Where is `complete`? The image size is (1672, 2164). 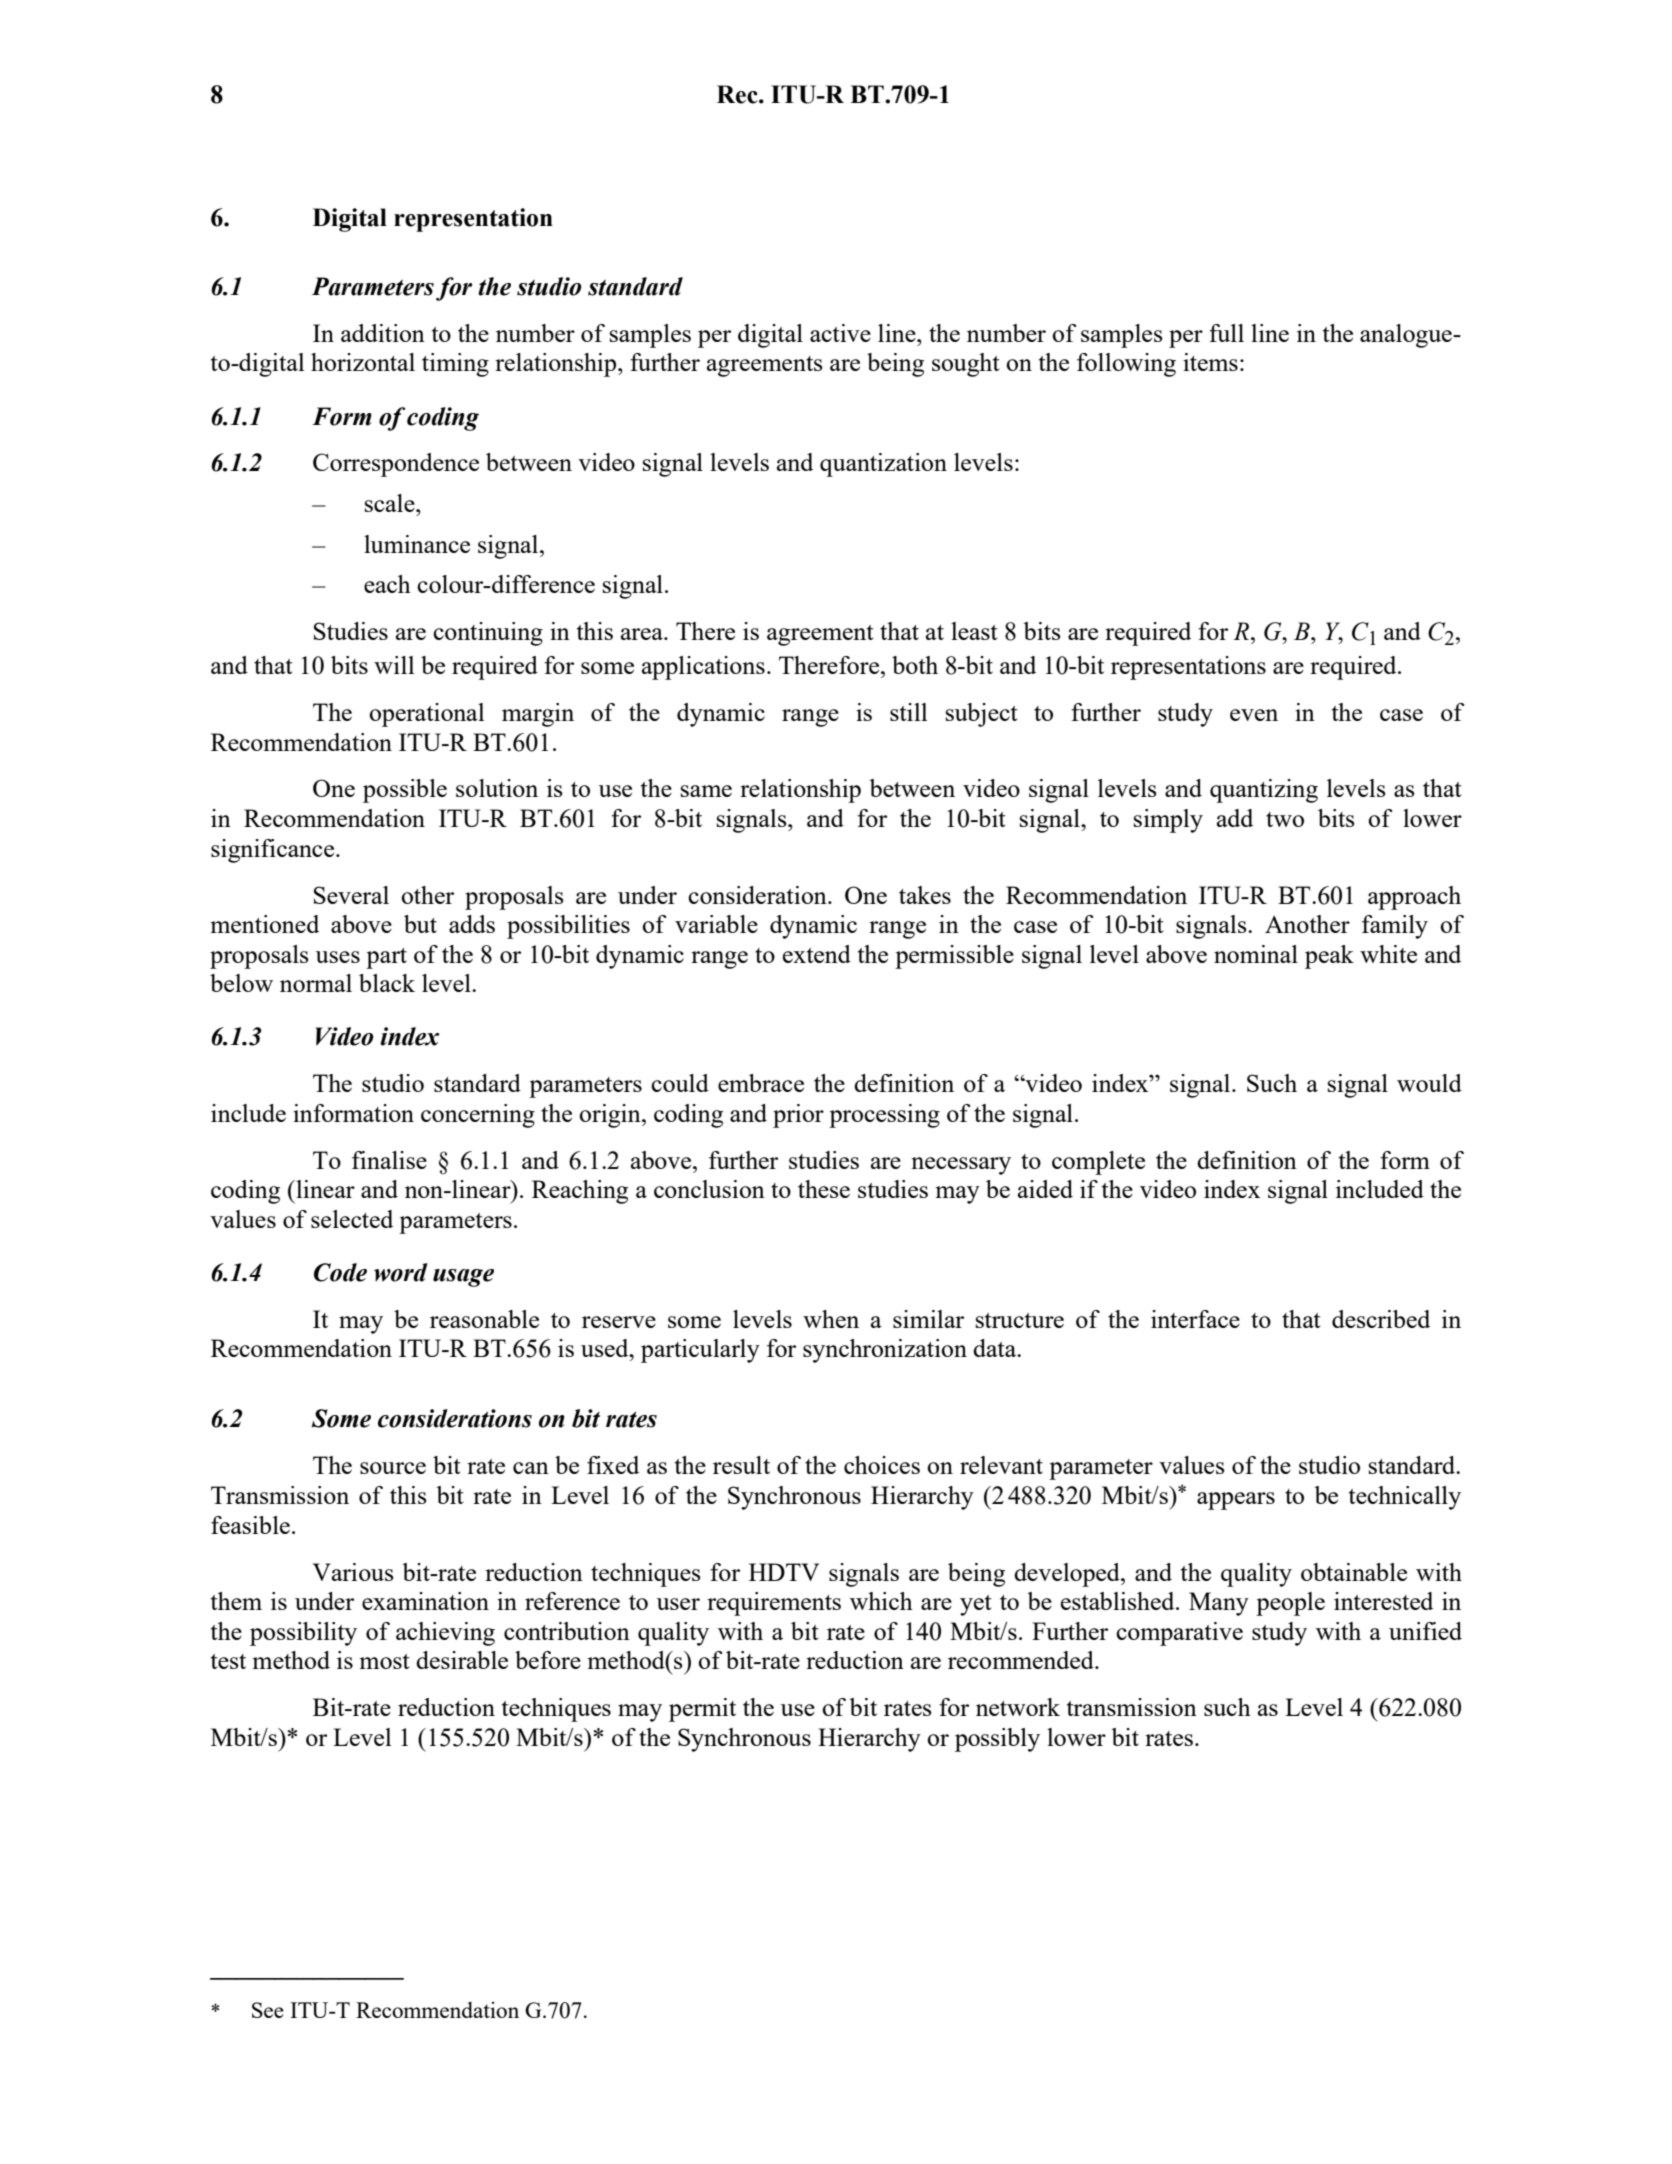 complete is located at coordinates (1098, 1163).
